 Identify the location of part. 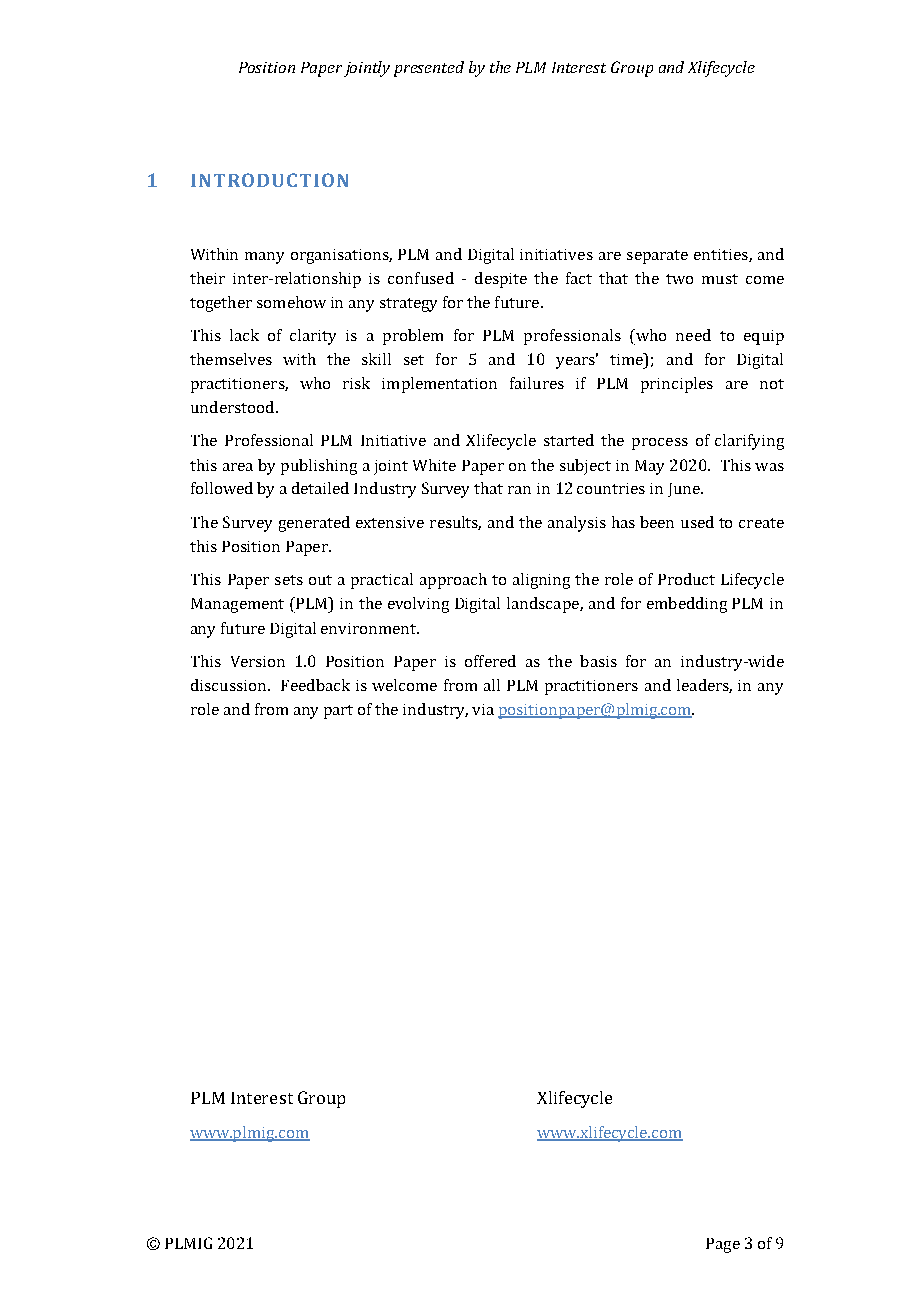
(338, 712).
